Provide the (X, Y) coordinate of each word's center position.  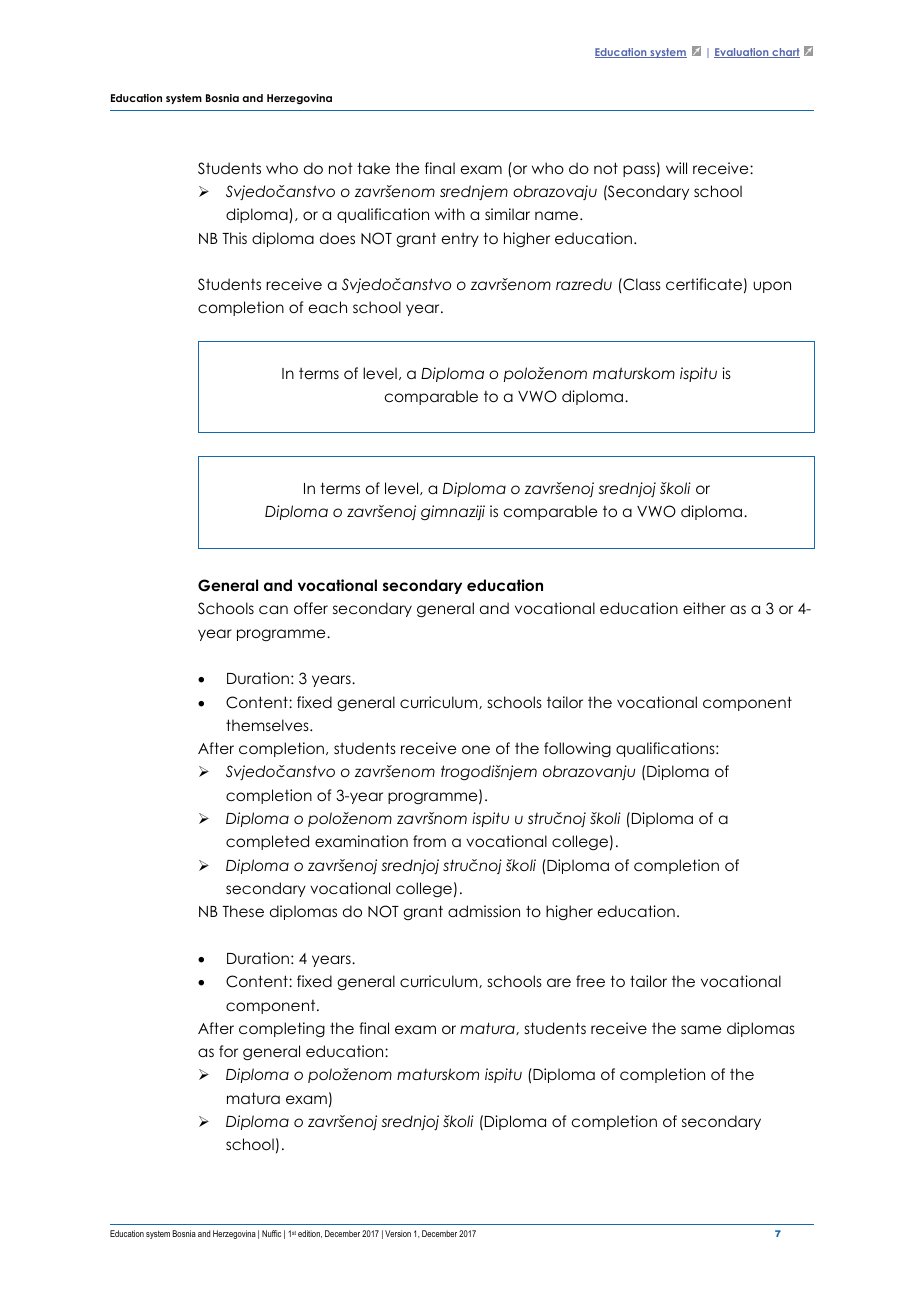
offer (311, 608)
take (373, 168)
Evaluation (742, 53)
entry (460, 240)
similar (507, 214)
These (243, 911)
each (328, 307)
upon (772, 287)
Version (398, 1233)
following (577, 749)
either (704, 608)
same (701, 1029)
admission (484, 911)
